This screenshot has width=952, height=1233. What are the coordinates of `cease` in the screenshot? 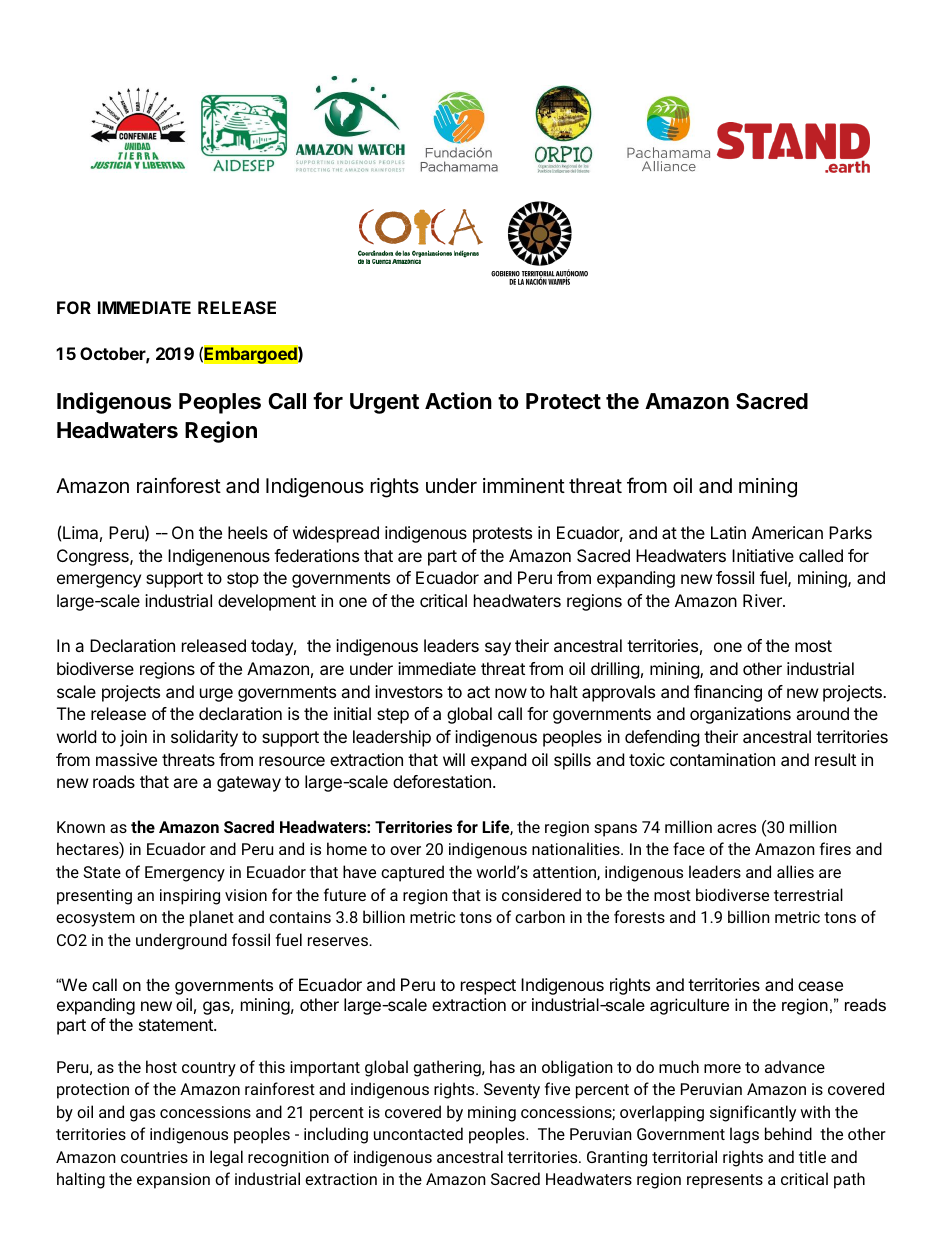 It's located at (820, 986).
